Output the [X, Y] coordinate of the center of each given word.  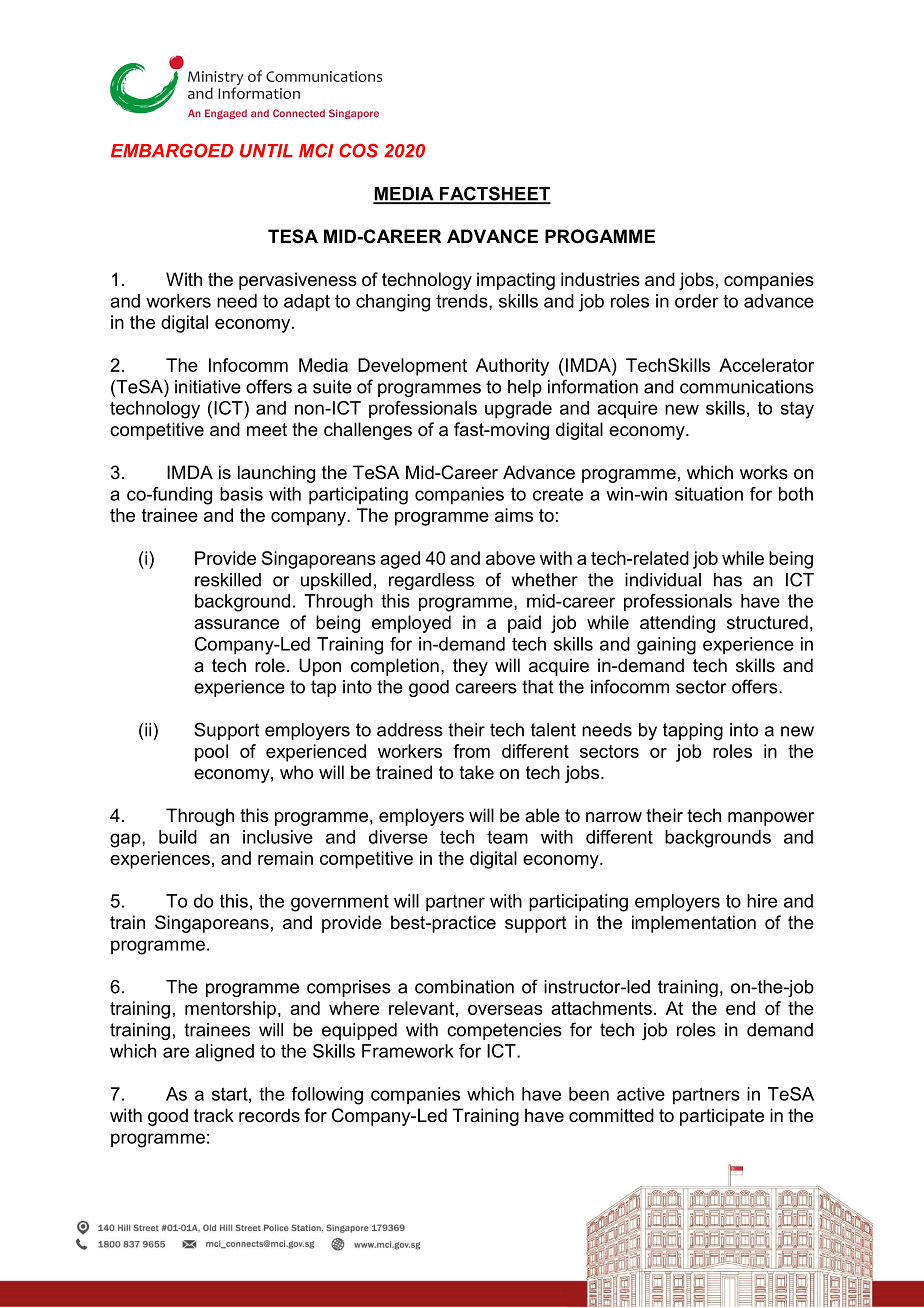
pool [211, 753]
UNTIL [266, 151]
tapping [693, 731]
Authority [512, 367]
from [471, 751]
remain [285, 858]
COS [358, 150]
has [728, 580]
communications [747, 387]
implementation [694, 924]
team [507, 837]
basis [241, 494]
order [697, 301]
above [510, 558]
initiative [208, 387]
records [269, 1115]
